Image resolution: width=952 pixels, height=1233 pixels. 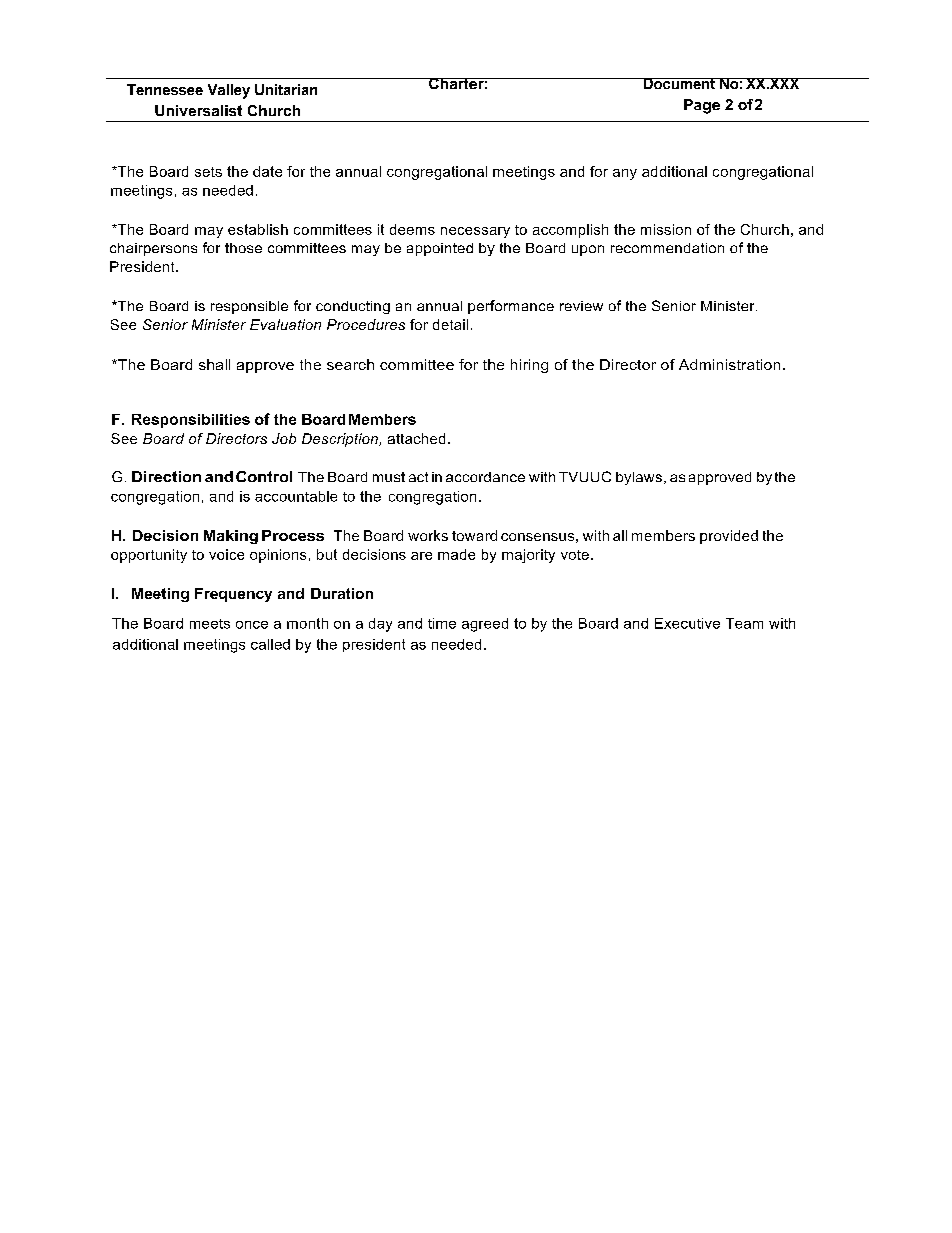 I want to click on shall, so click(x=214, y=364).
